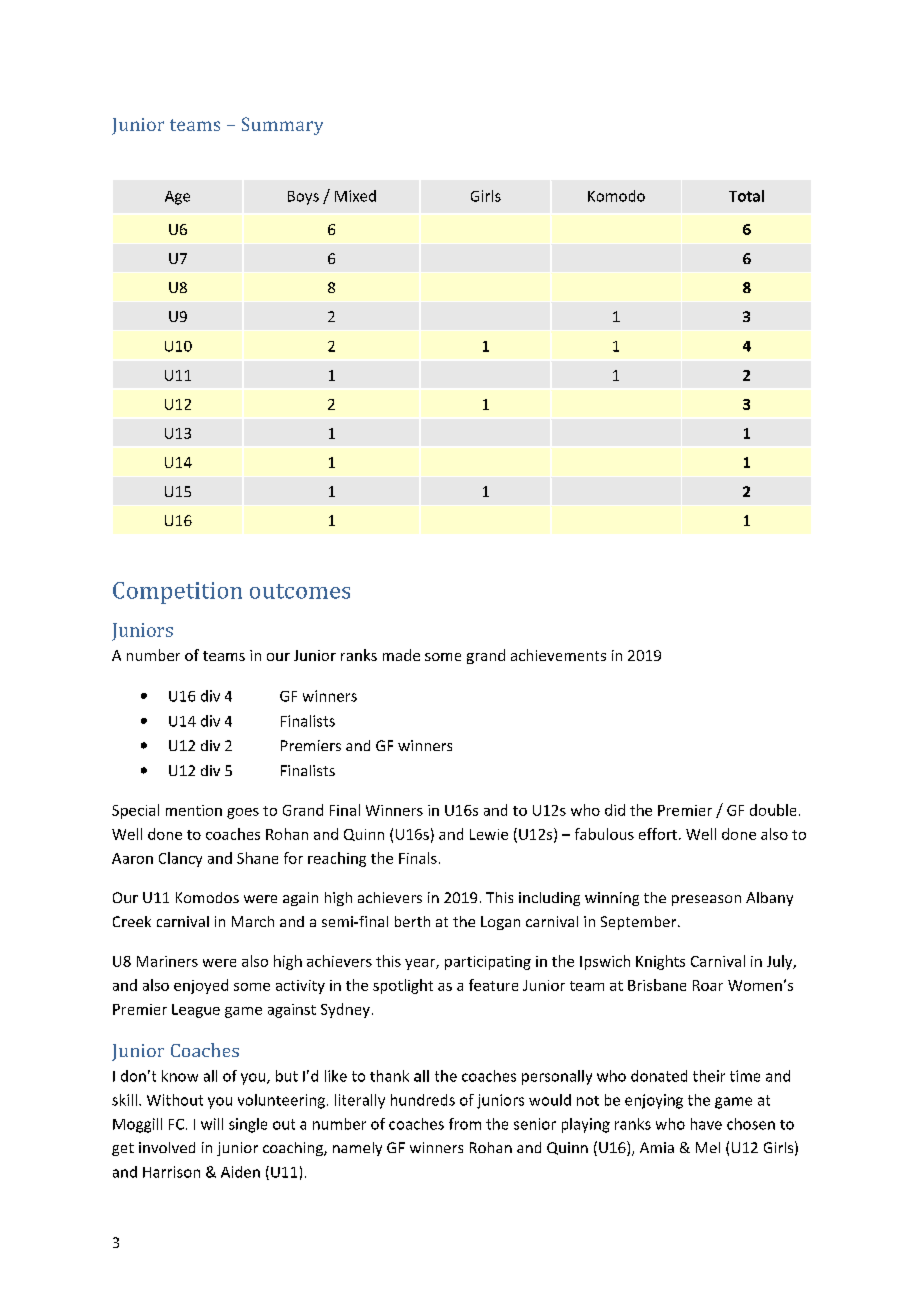  I want to click on achievements, so click(558, 655).
